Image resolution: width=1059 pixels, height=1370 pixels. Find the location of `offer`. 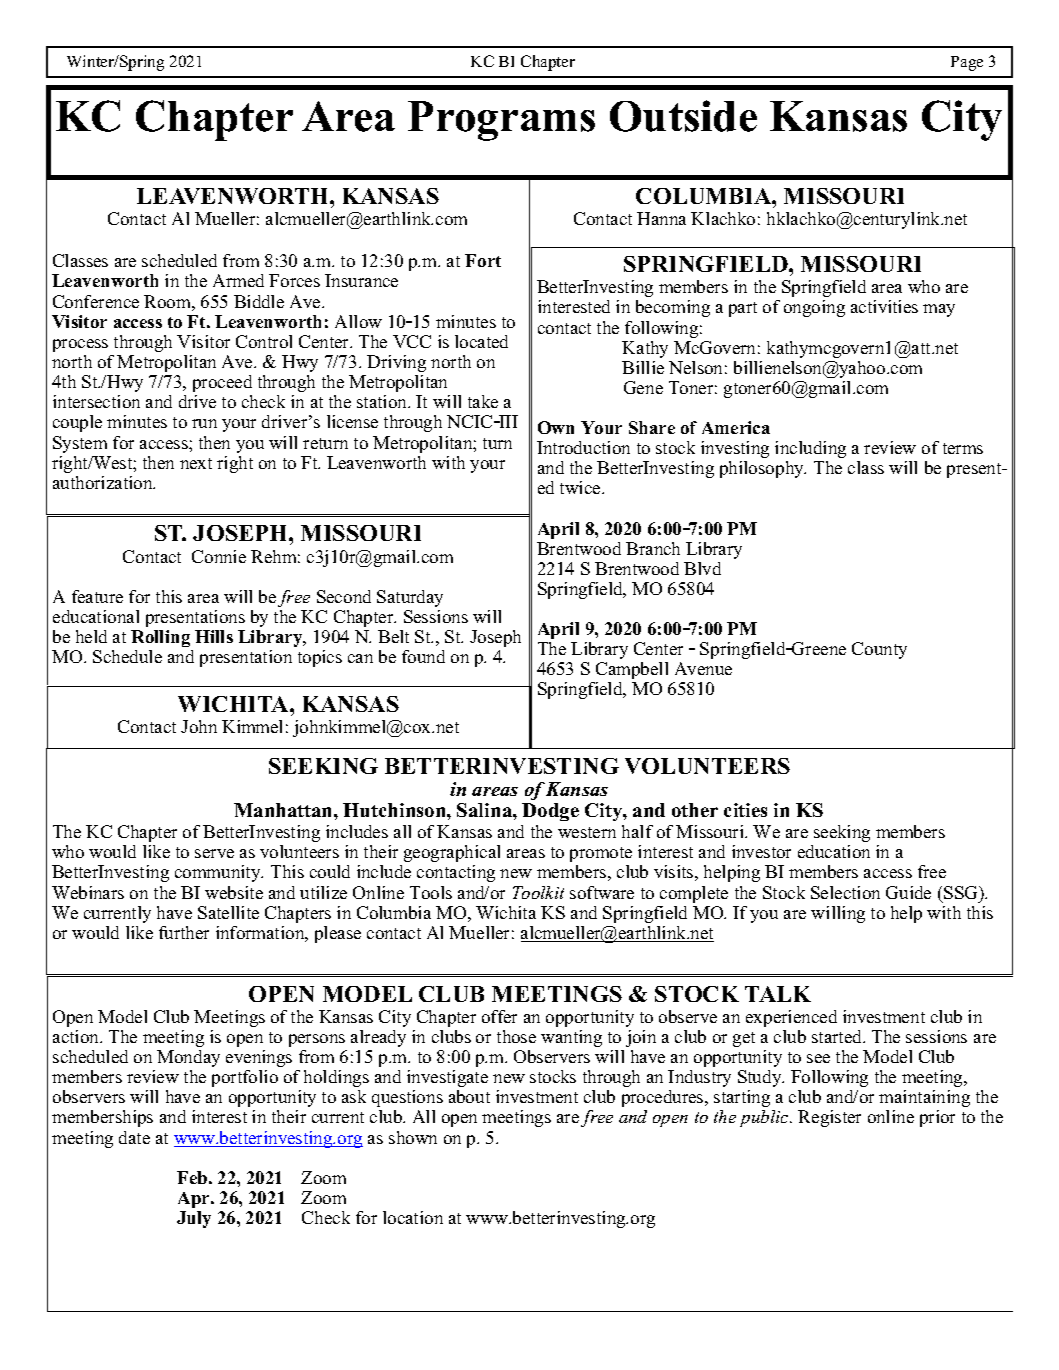

offer is located at coordinates (499, 1016).
